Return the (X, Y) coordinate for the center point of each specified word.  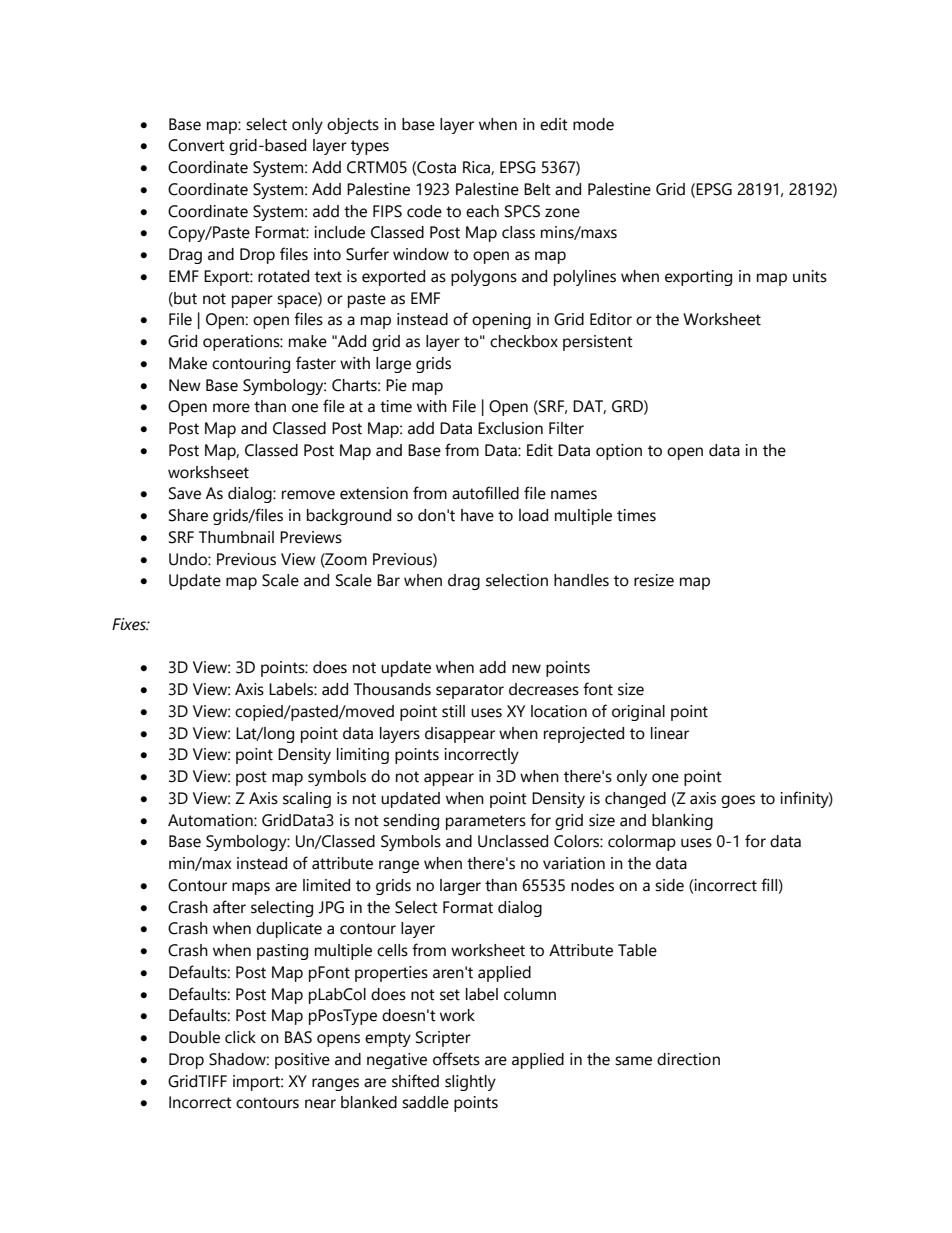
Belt (537, 189)
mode (593, 124)
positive (302, 1061)
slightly (470, 1083)
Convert (196, 145)
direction (688, 1059)
